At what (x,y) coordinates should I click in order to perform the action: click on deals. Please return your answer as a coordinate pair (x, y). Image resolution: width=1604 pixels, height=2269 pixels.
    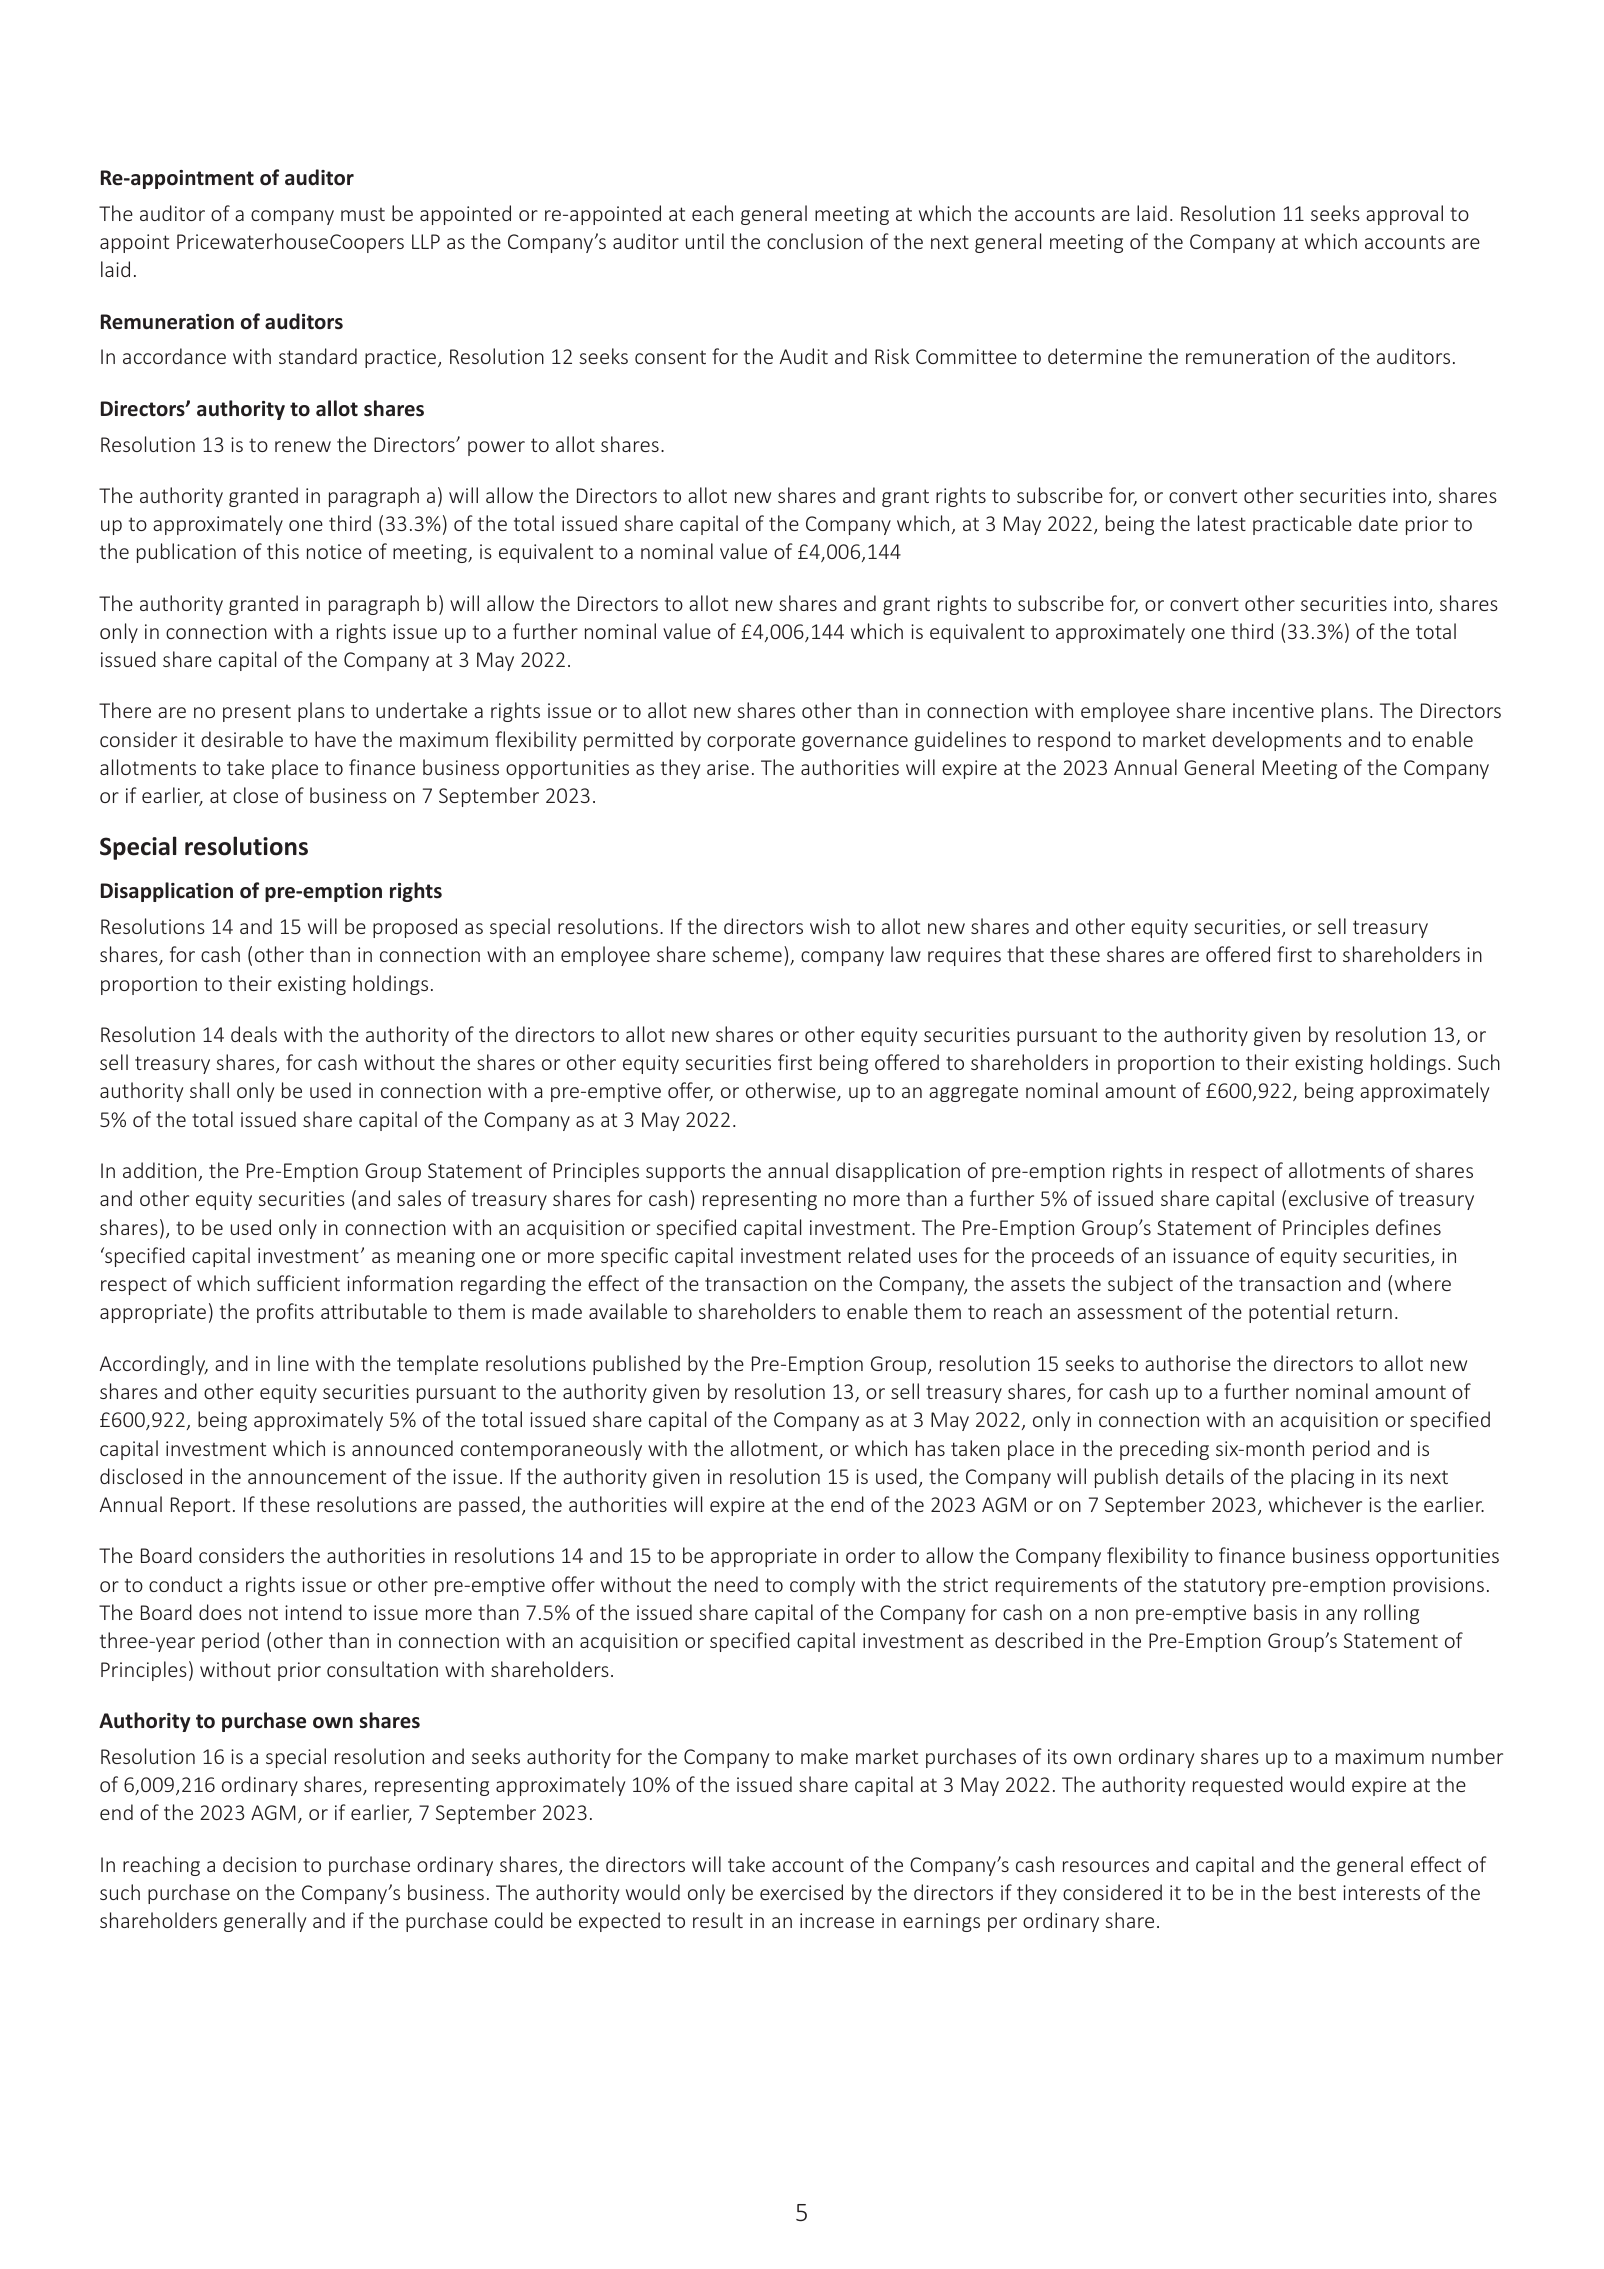
    Looking at the image, I should click on (254, 1034).
